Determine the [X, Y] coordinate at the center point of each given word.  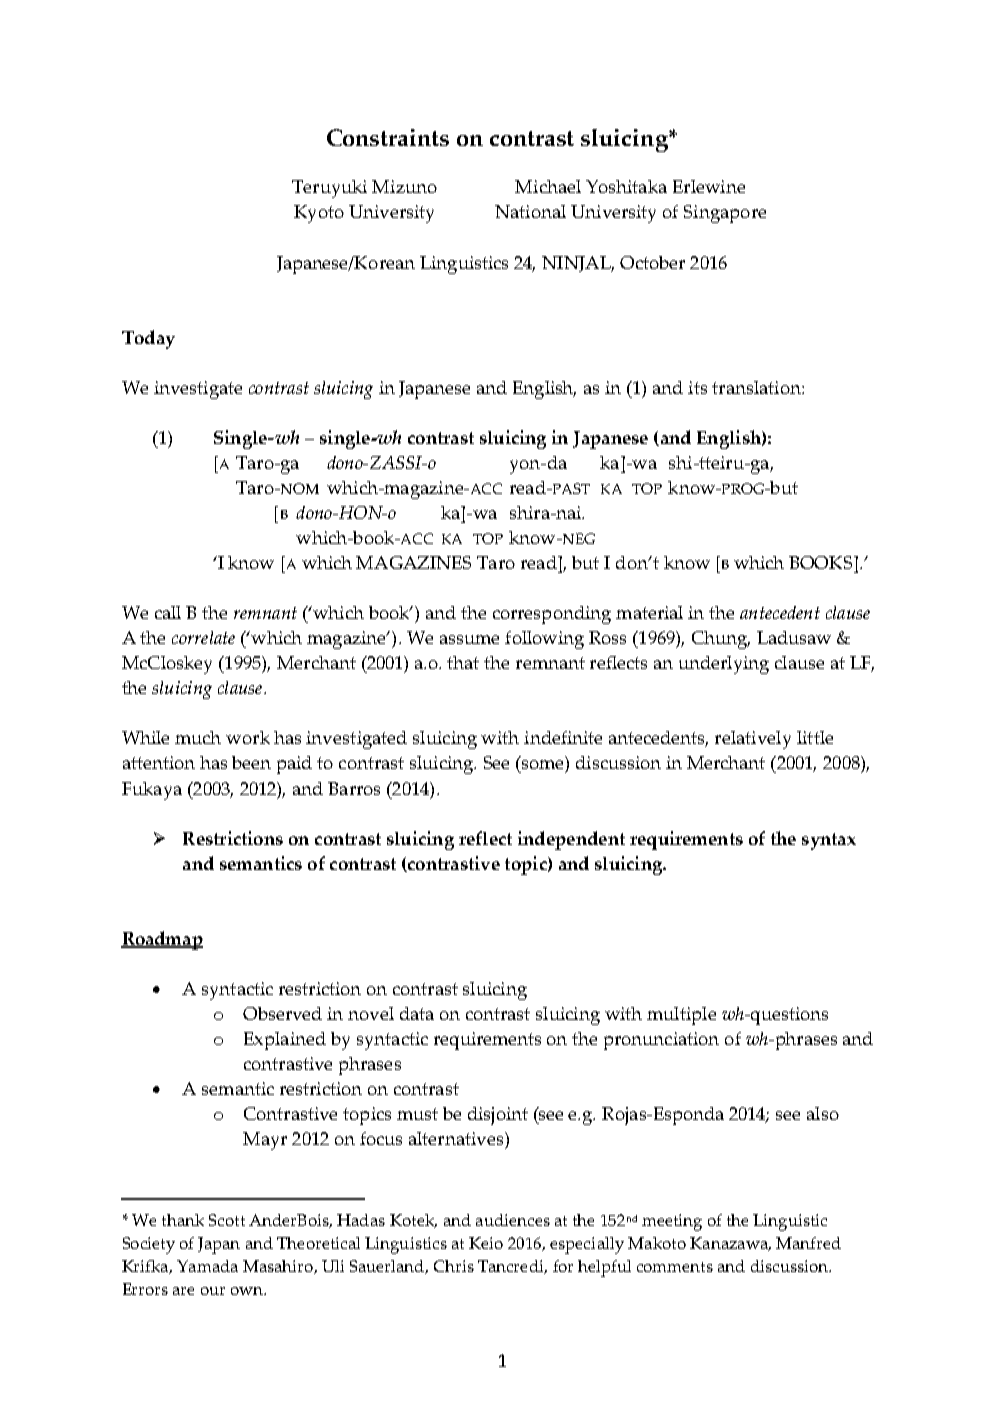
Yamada [207, 1266]
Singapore [725, 214]
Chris [454, 1266]
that [463, 662]
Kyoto [319, 214]
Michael [548, 186]
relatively [753, 740]
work [248, 737]
